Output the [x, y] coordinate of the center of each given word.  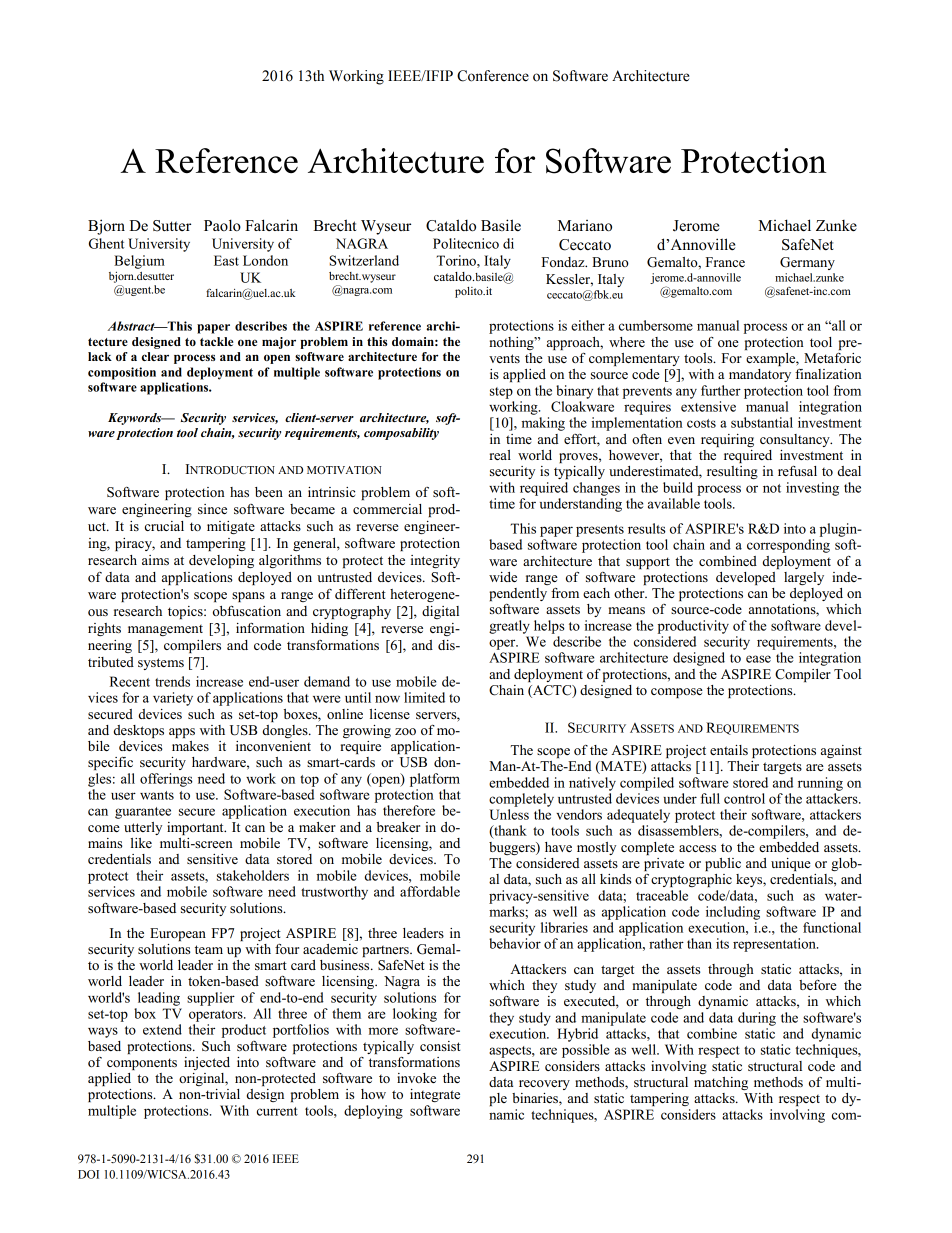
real [500, 455]
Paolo [222, 225]
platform [435, 780]
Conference [493, 76]
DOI [88, 1174]
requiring [727, 440]
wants [157, 795]
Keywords [136, 419]
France [725, 262]
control [744, 798]
